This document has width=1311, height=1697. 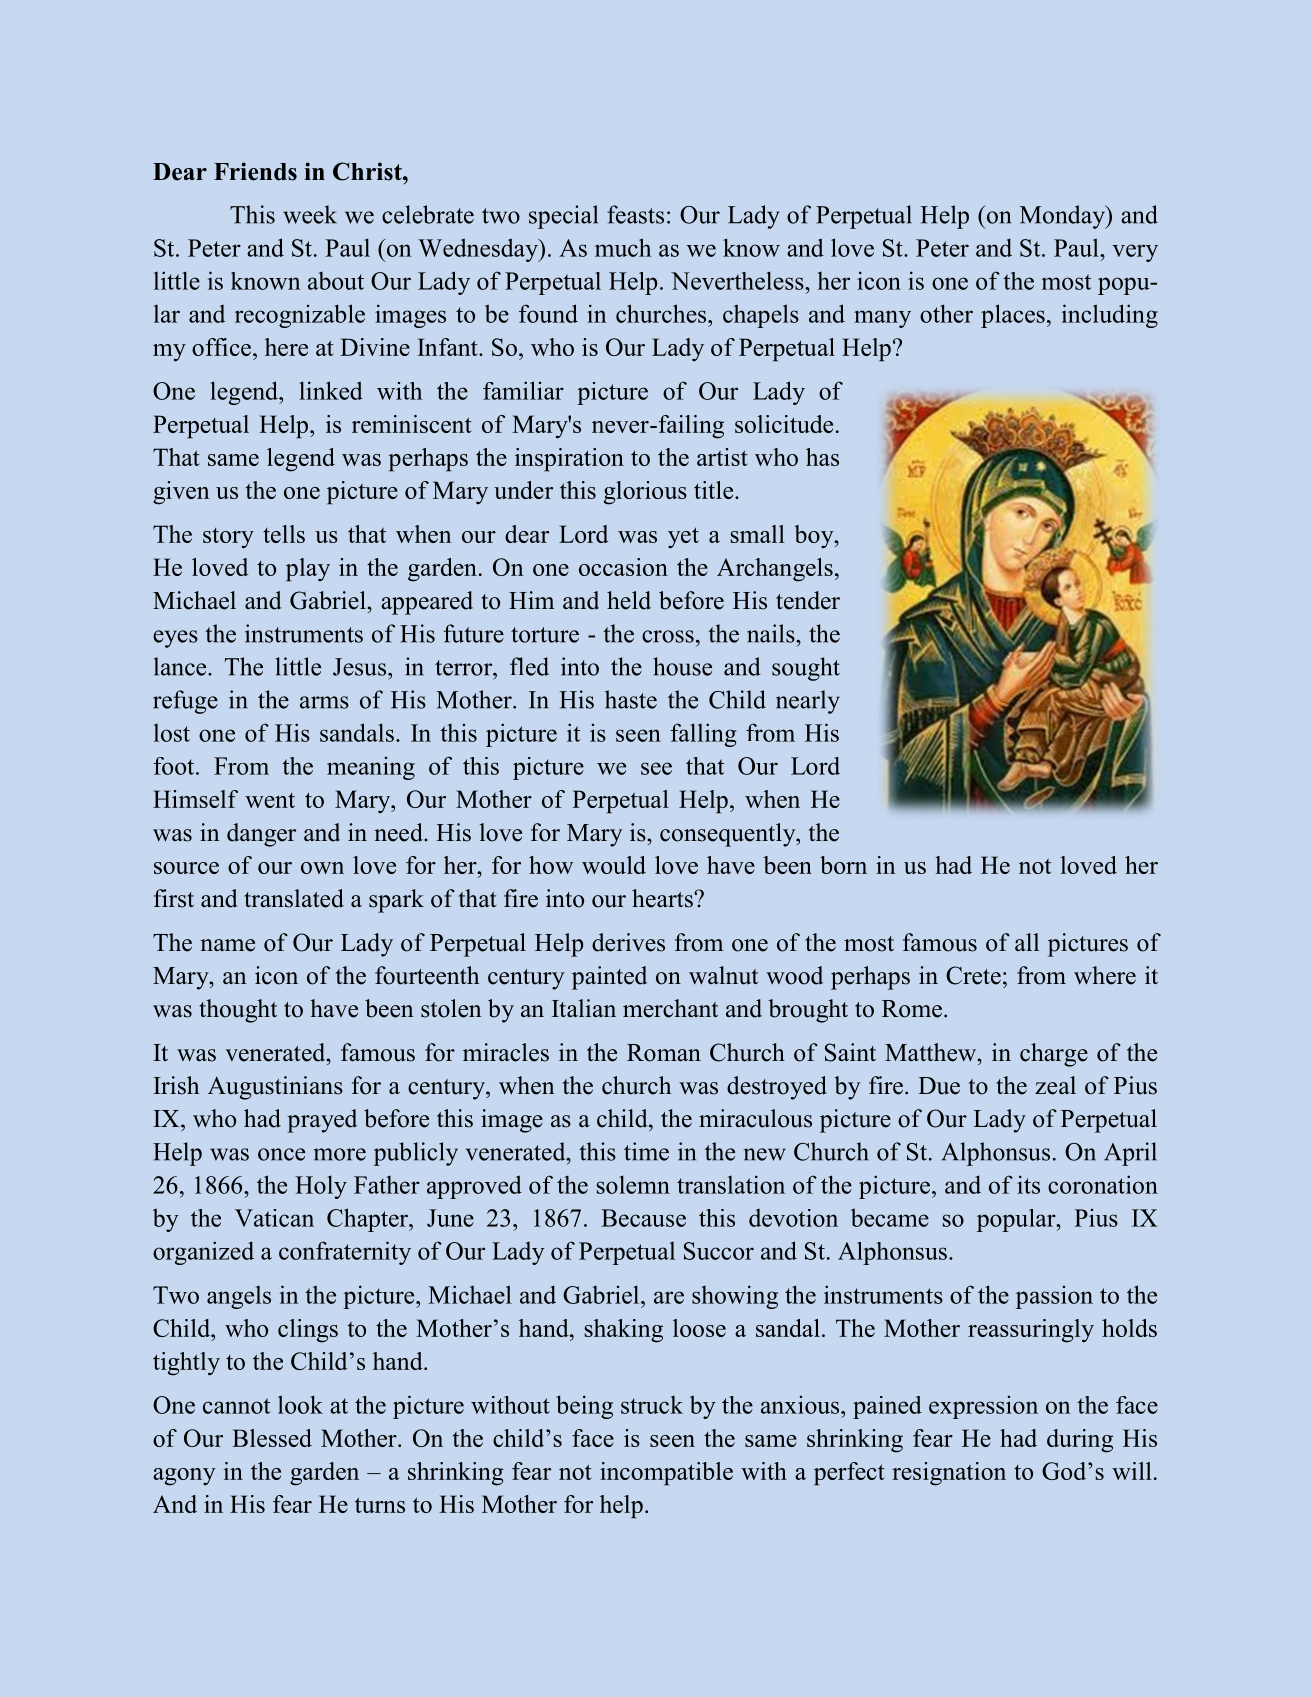 I want to click on yet, so click(x=683, y=538).
